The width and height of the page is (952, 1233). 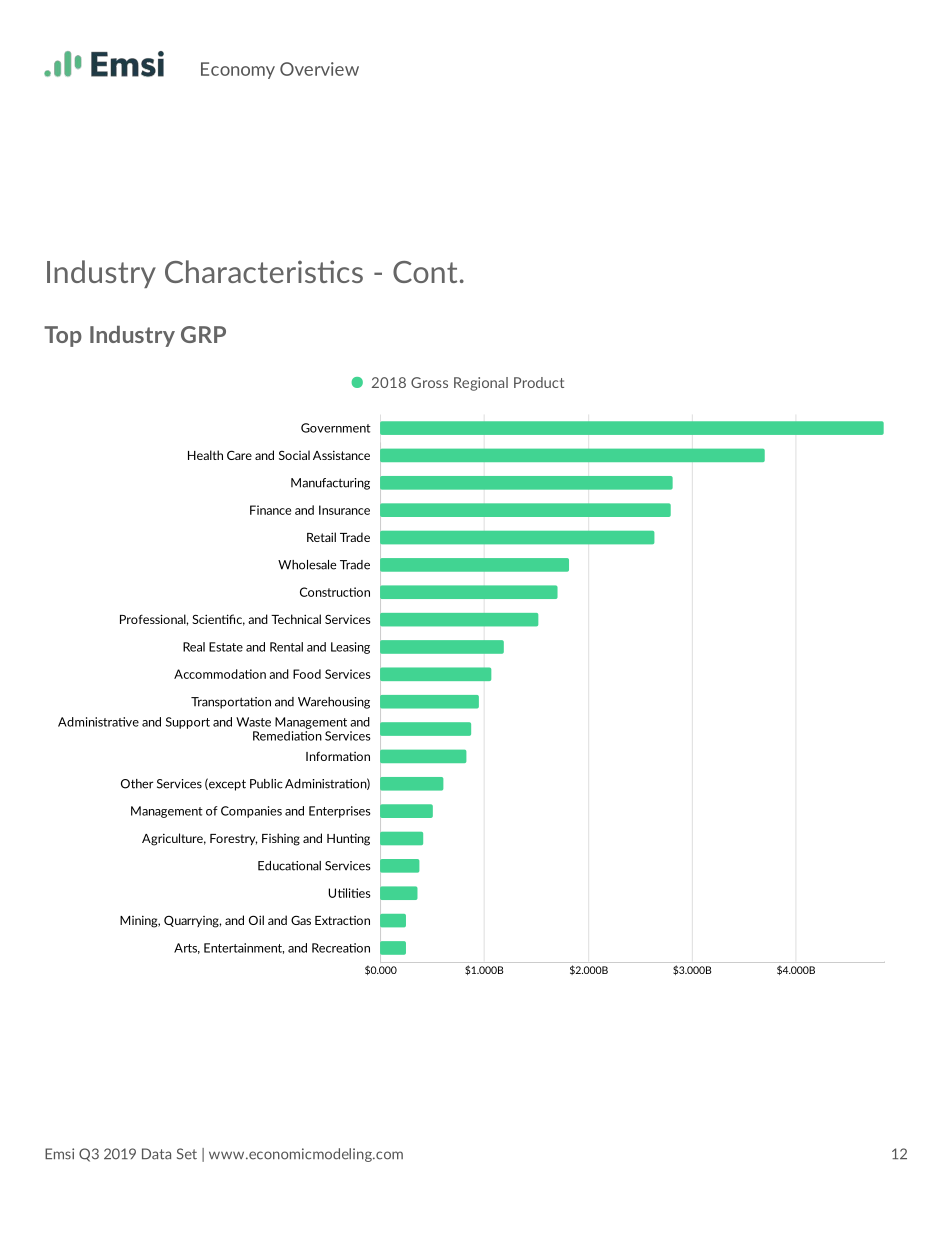 What do you see at coordinates (425, 272) in the page?
I see `Cont` at bounding box center [425, 272].
